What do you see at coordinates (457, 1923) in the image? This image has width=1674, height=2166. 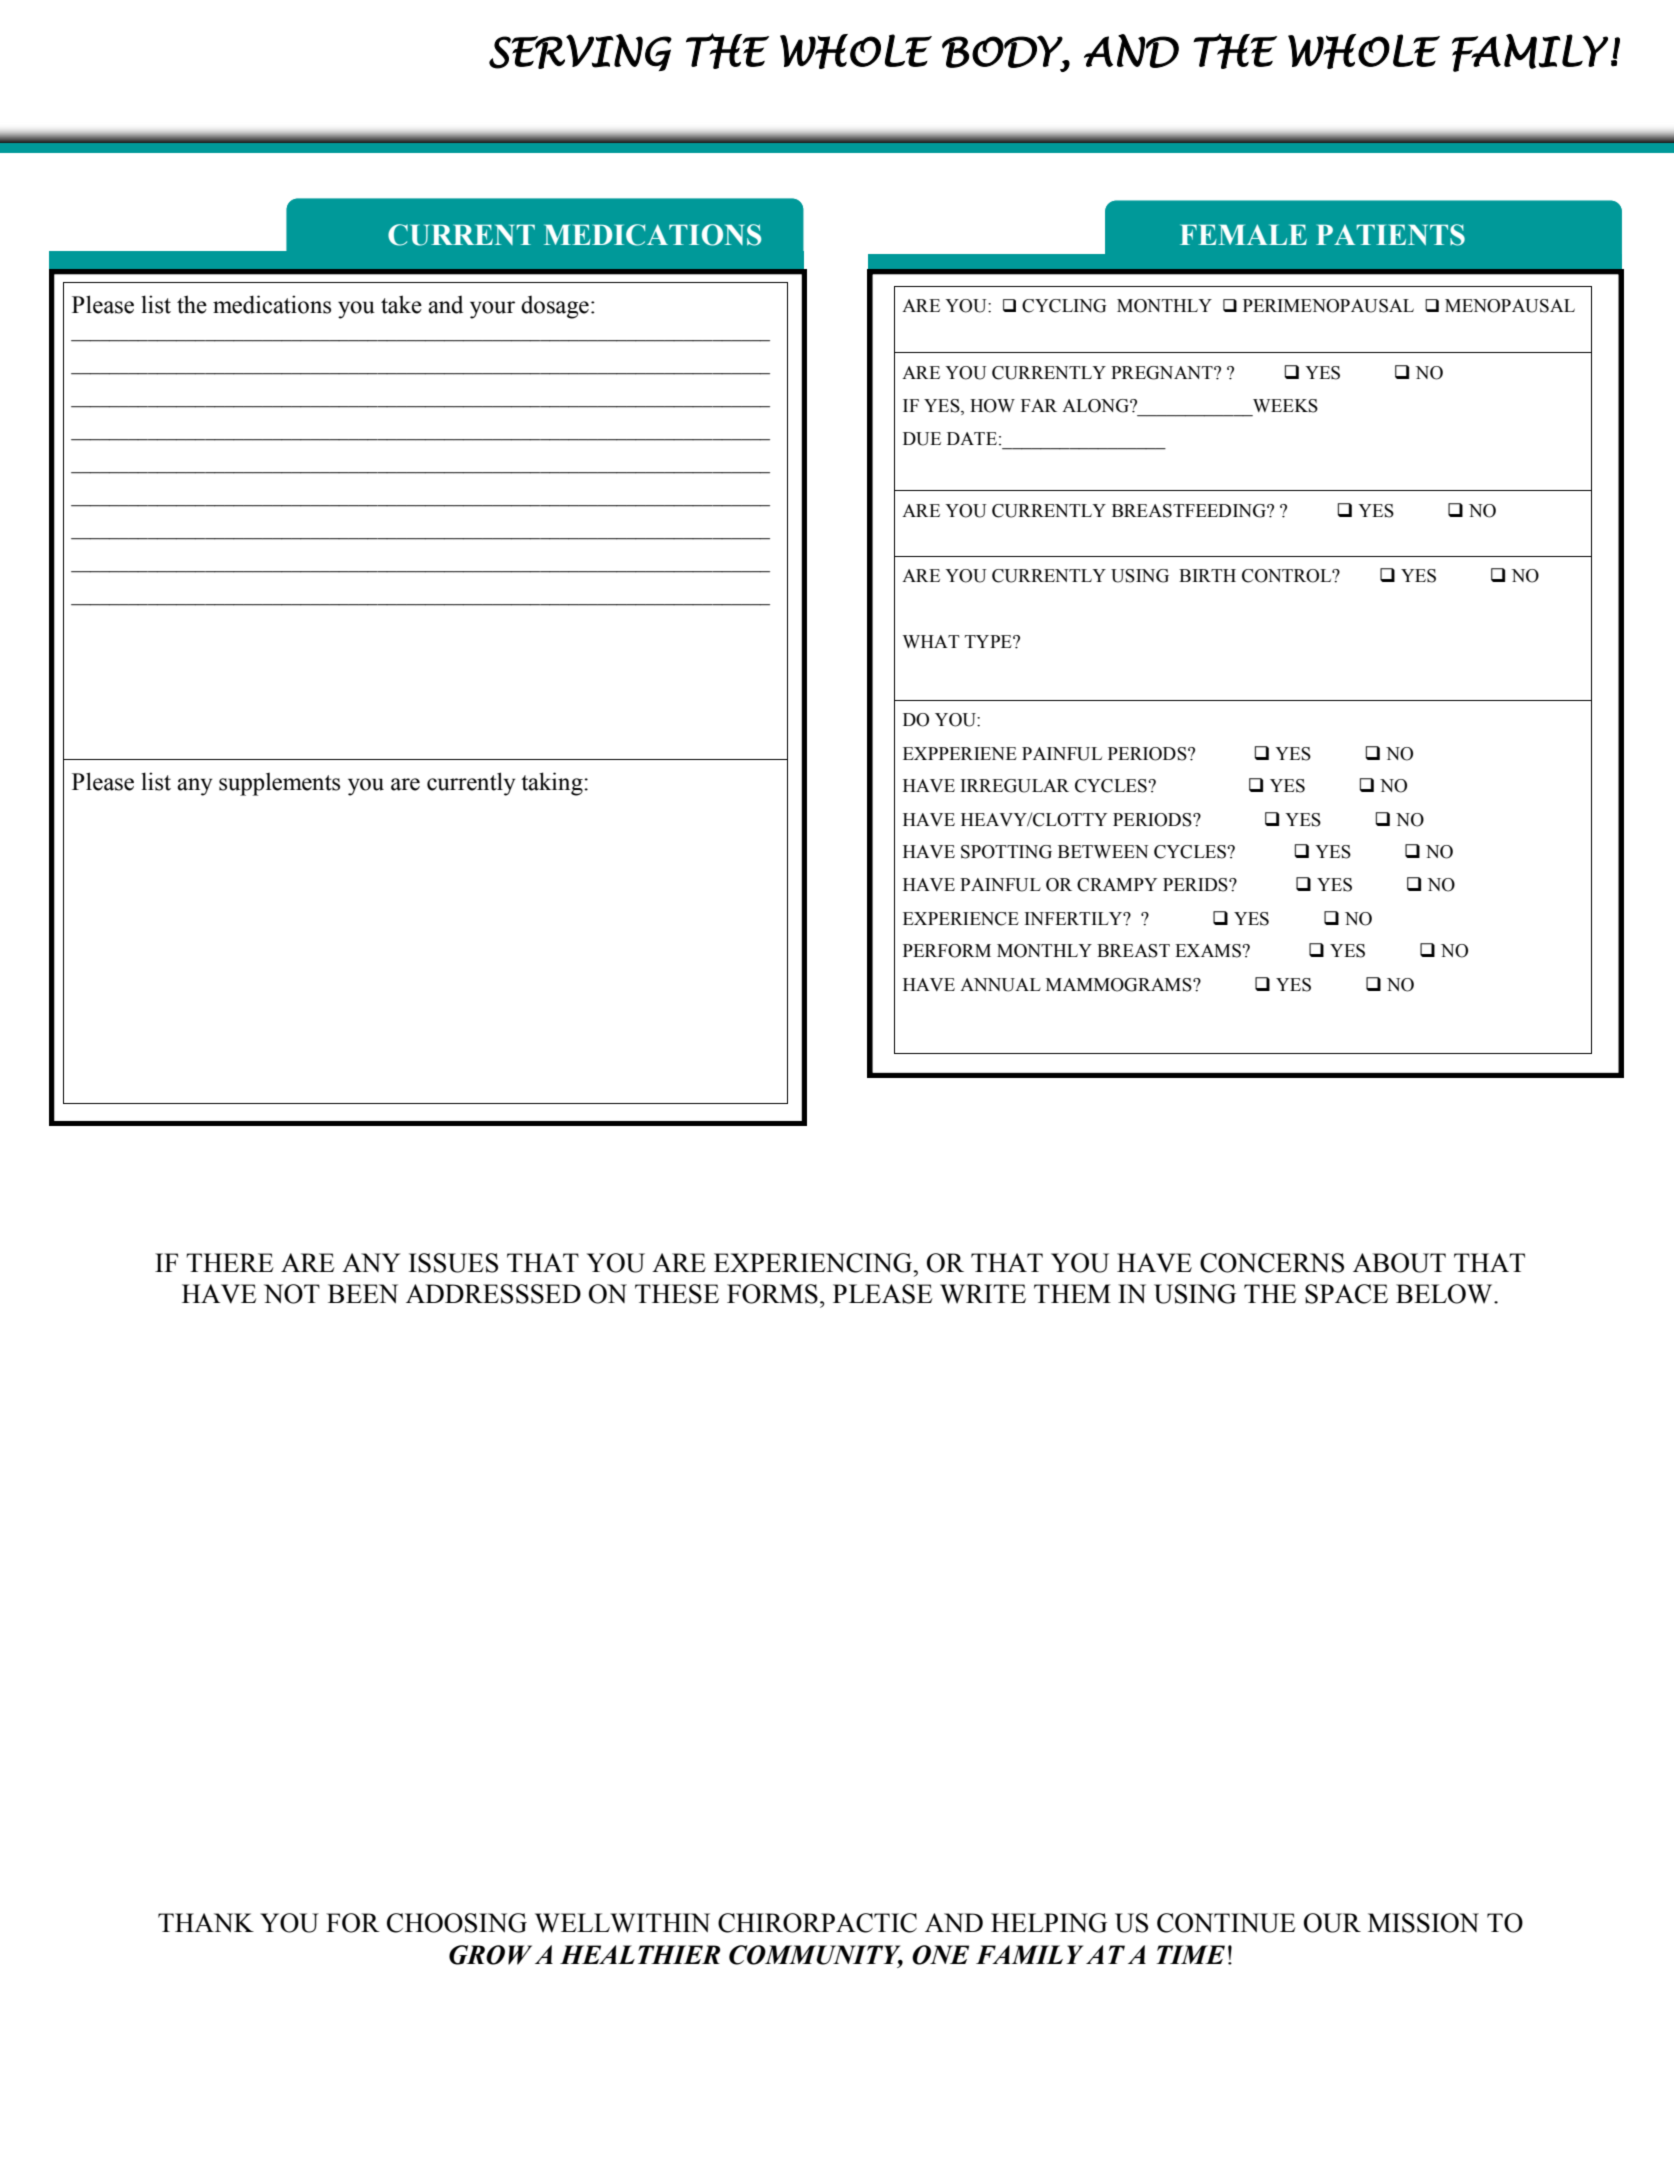 I see `CHOOSING` at bounding box center [457, 1923].
